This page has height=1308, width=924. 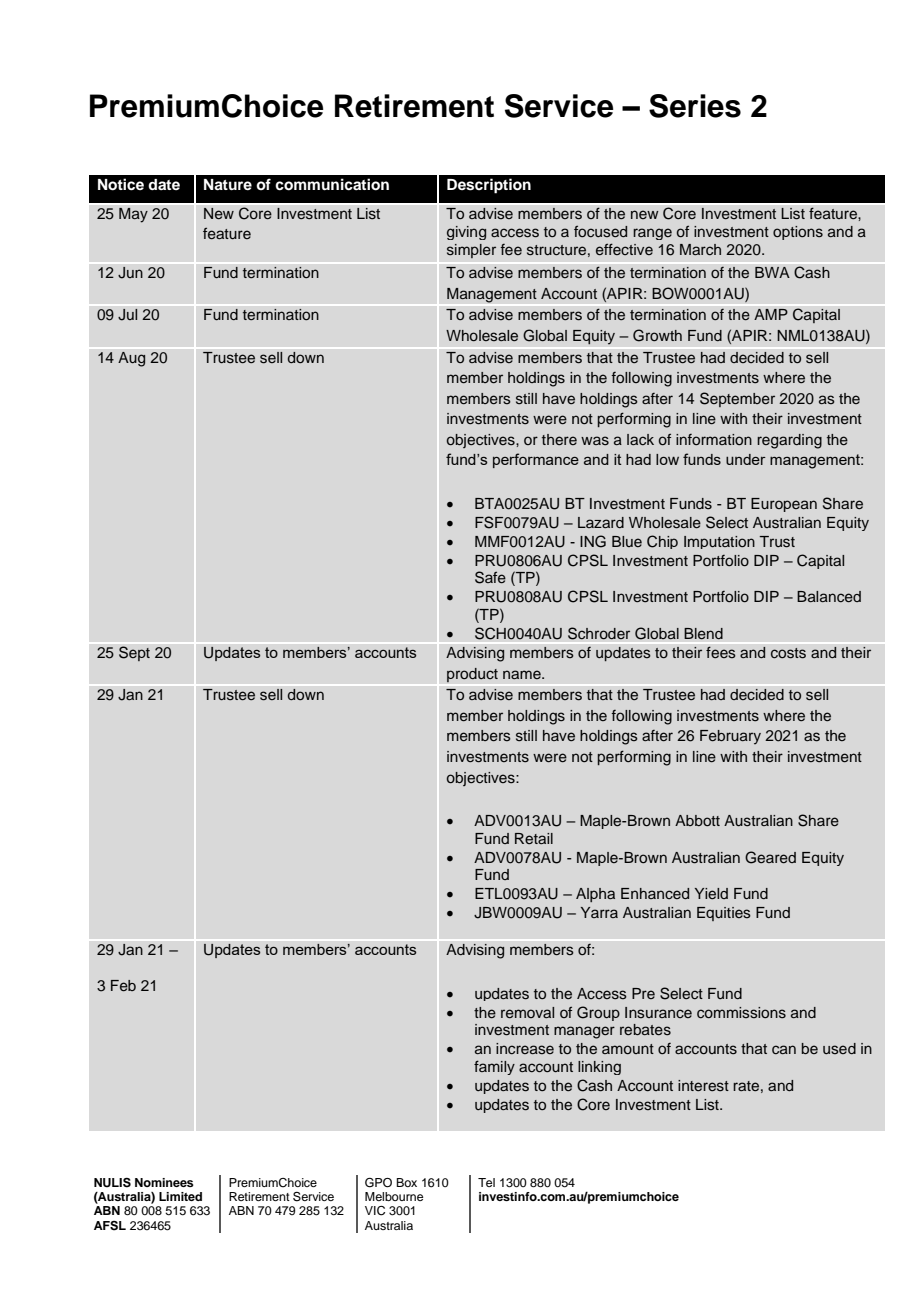 I want to click on Alpha, so click(x=595, y=895).
